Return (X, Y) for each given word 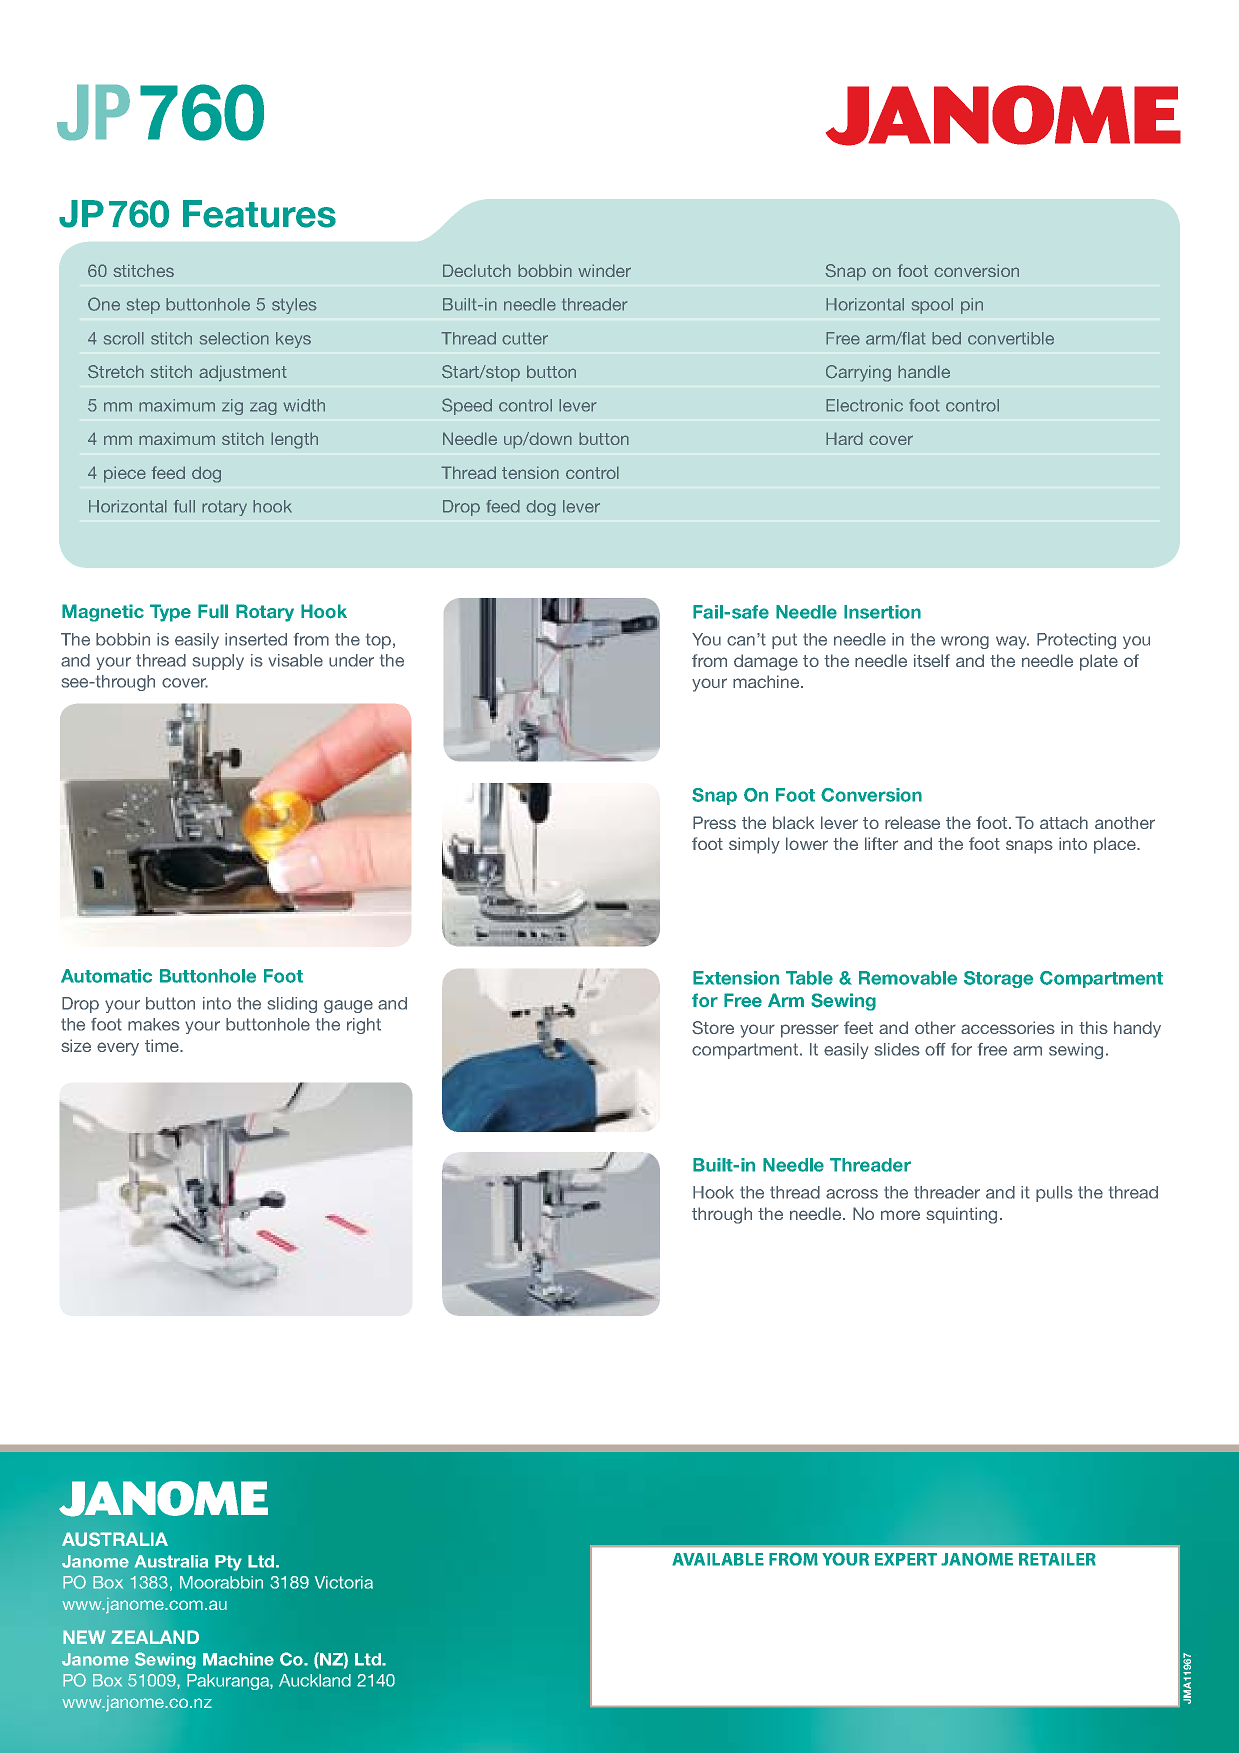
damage (766, 662)
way (1012, 642)
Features (259, 214)
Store (713, 1027)
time (163, 1045)
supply (218, 662)
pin (972, 306)
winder (604, 270)
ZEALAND (155, 1637)
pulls (1054, 1194)
